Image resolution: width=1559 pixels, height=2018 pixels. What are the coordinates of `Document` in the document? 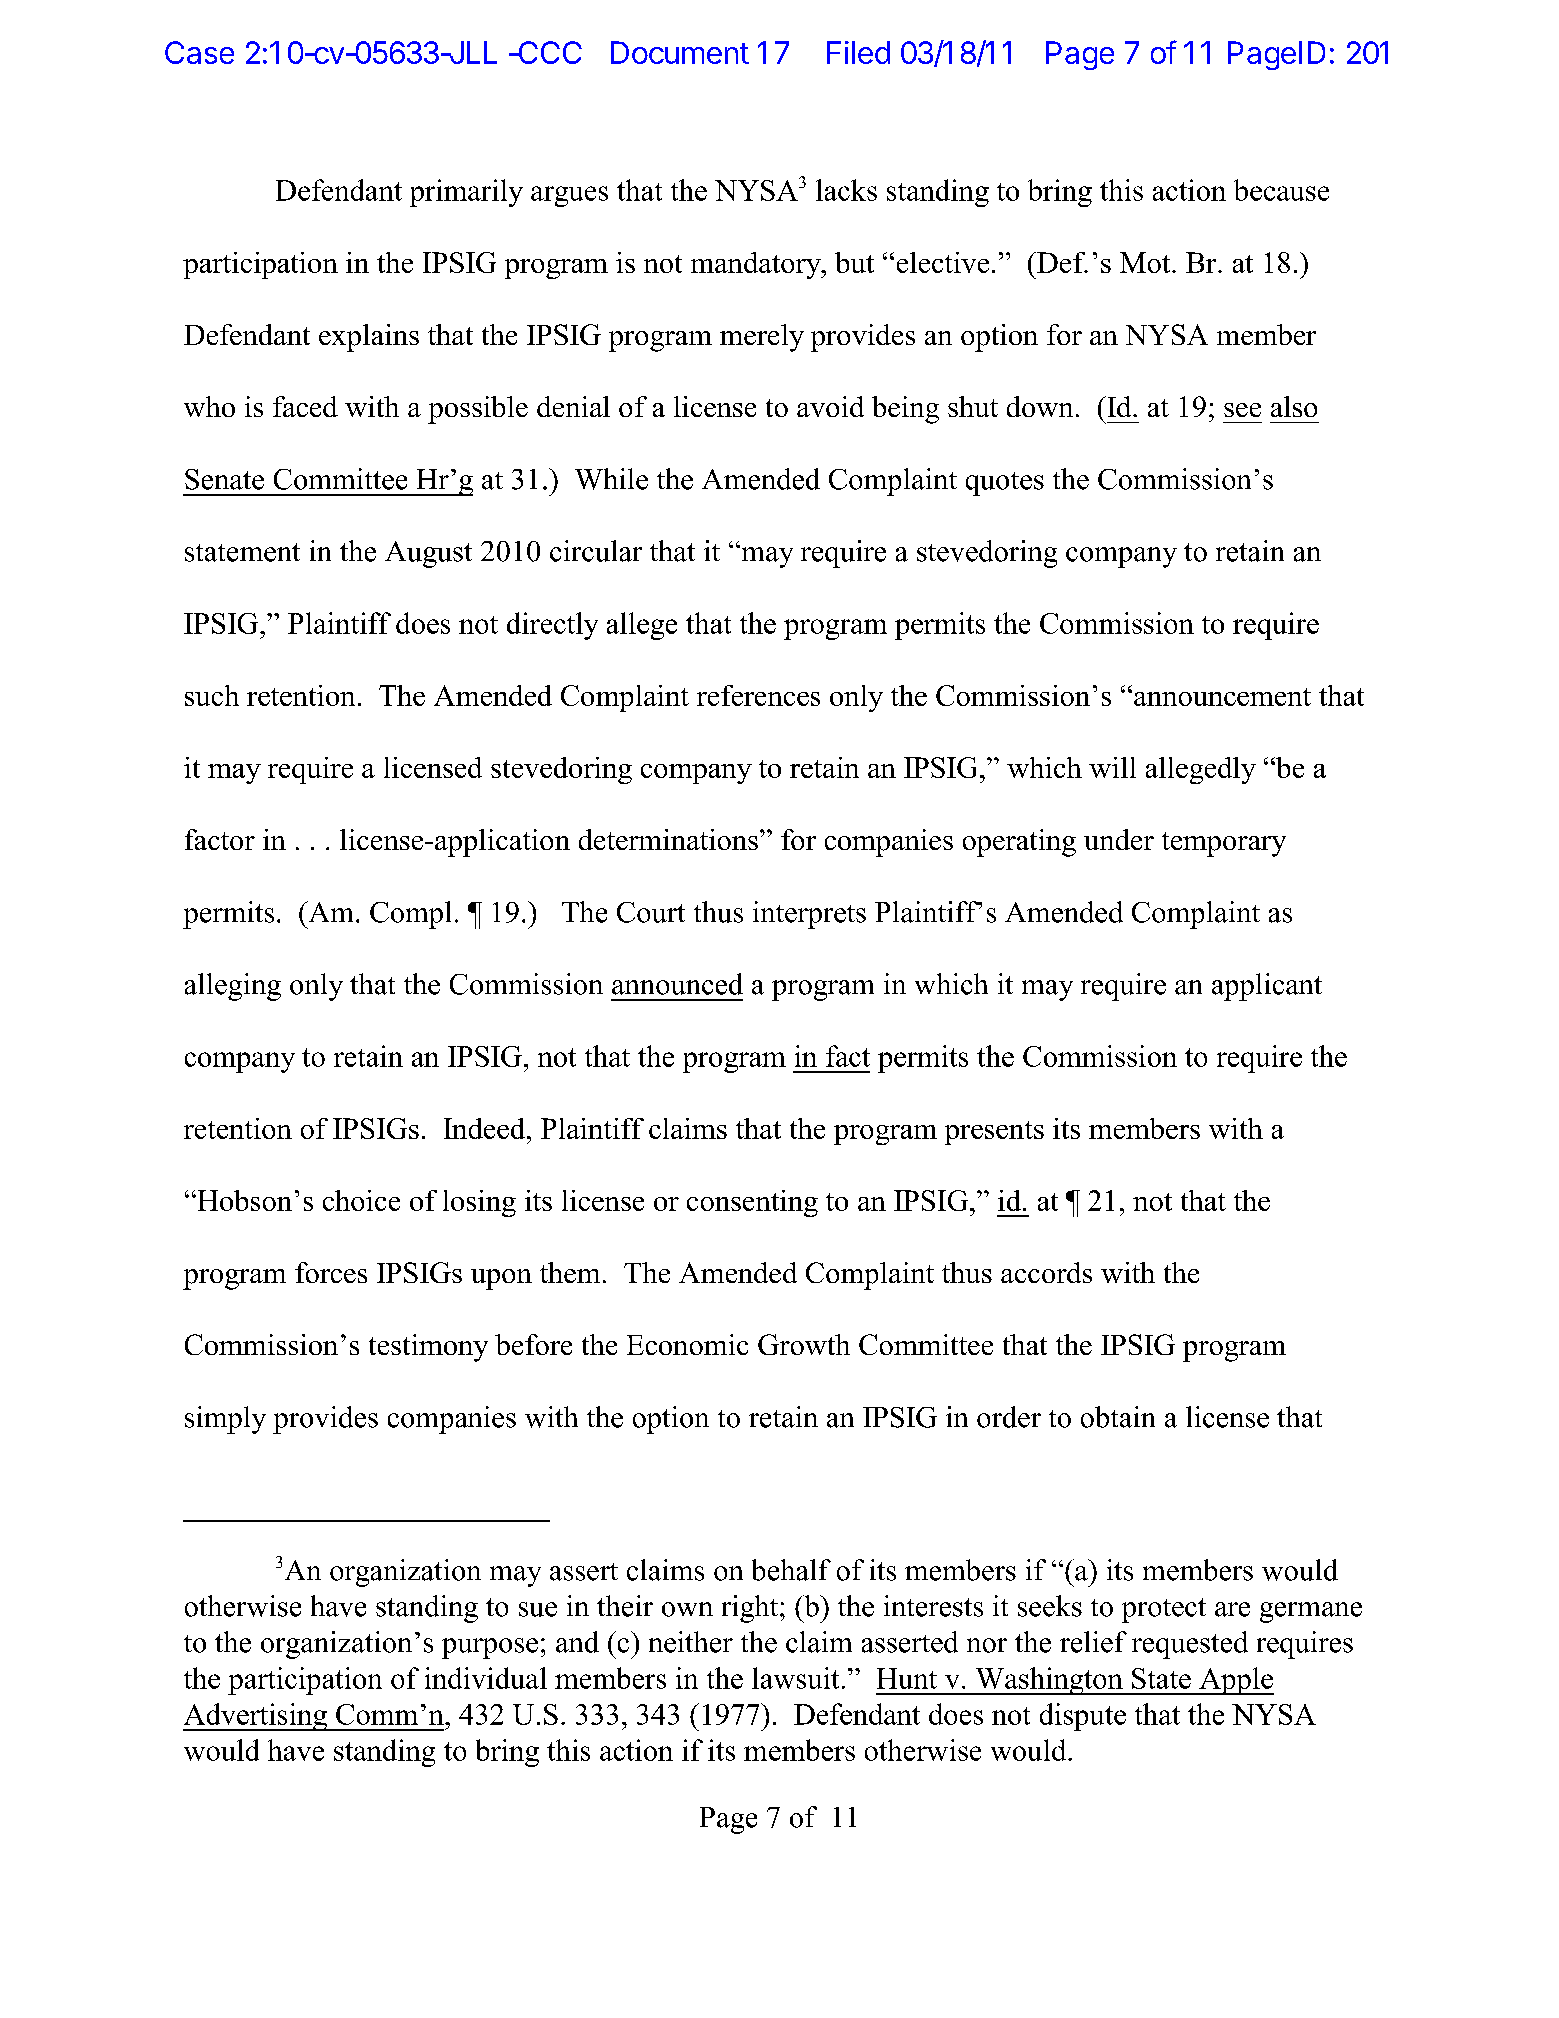 It's located at (680, 52).
